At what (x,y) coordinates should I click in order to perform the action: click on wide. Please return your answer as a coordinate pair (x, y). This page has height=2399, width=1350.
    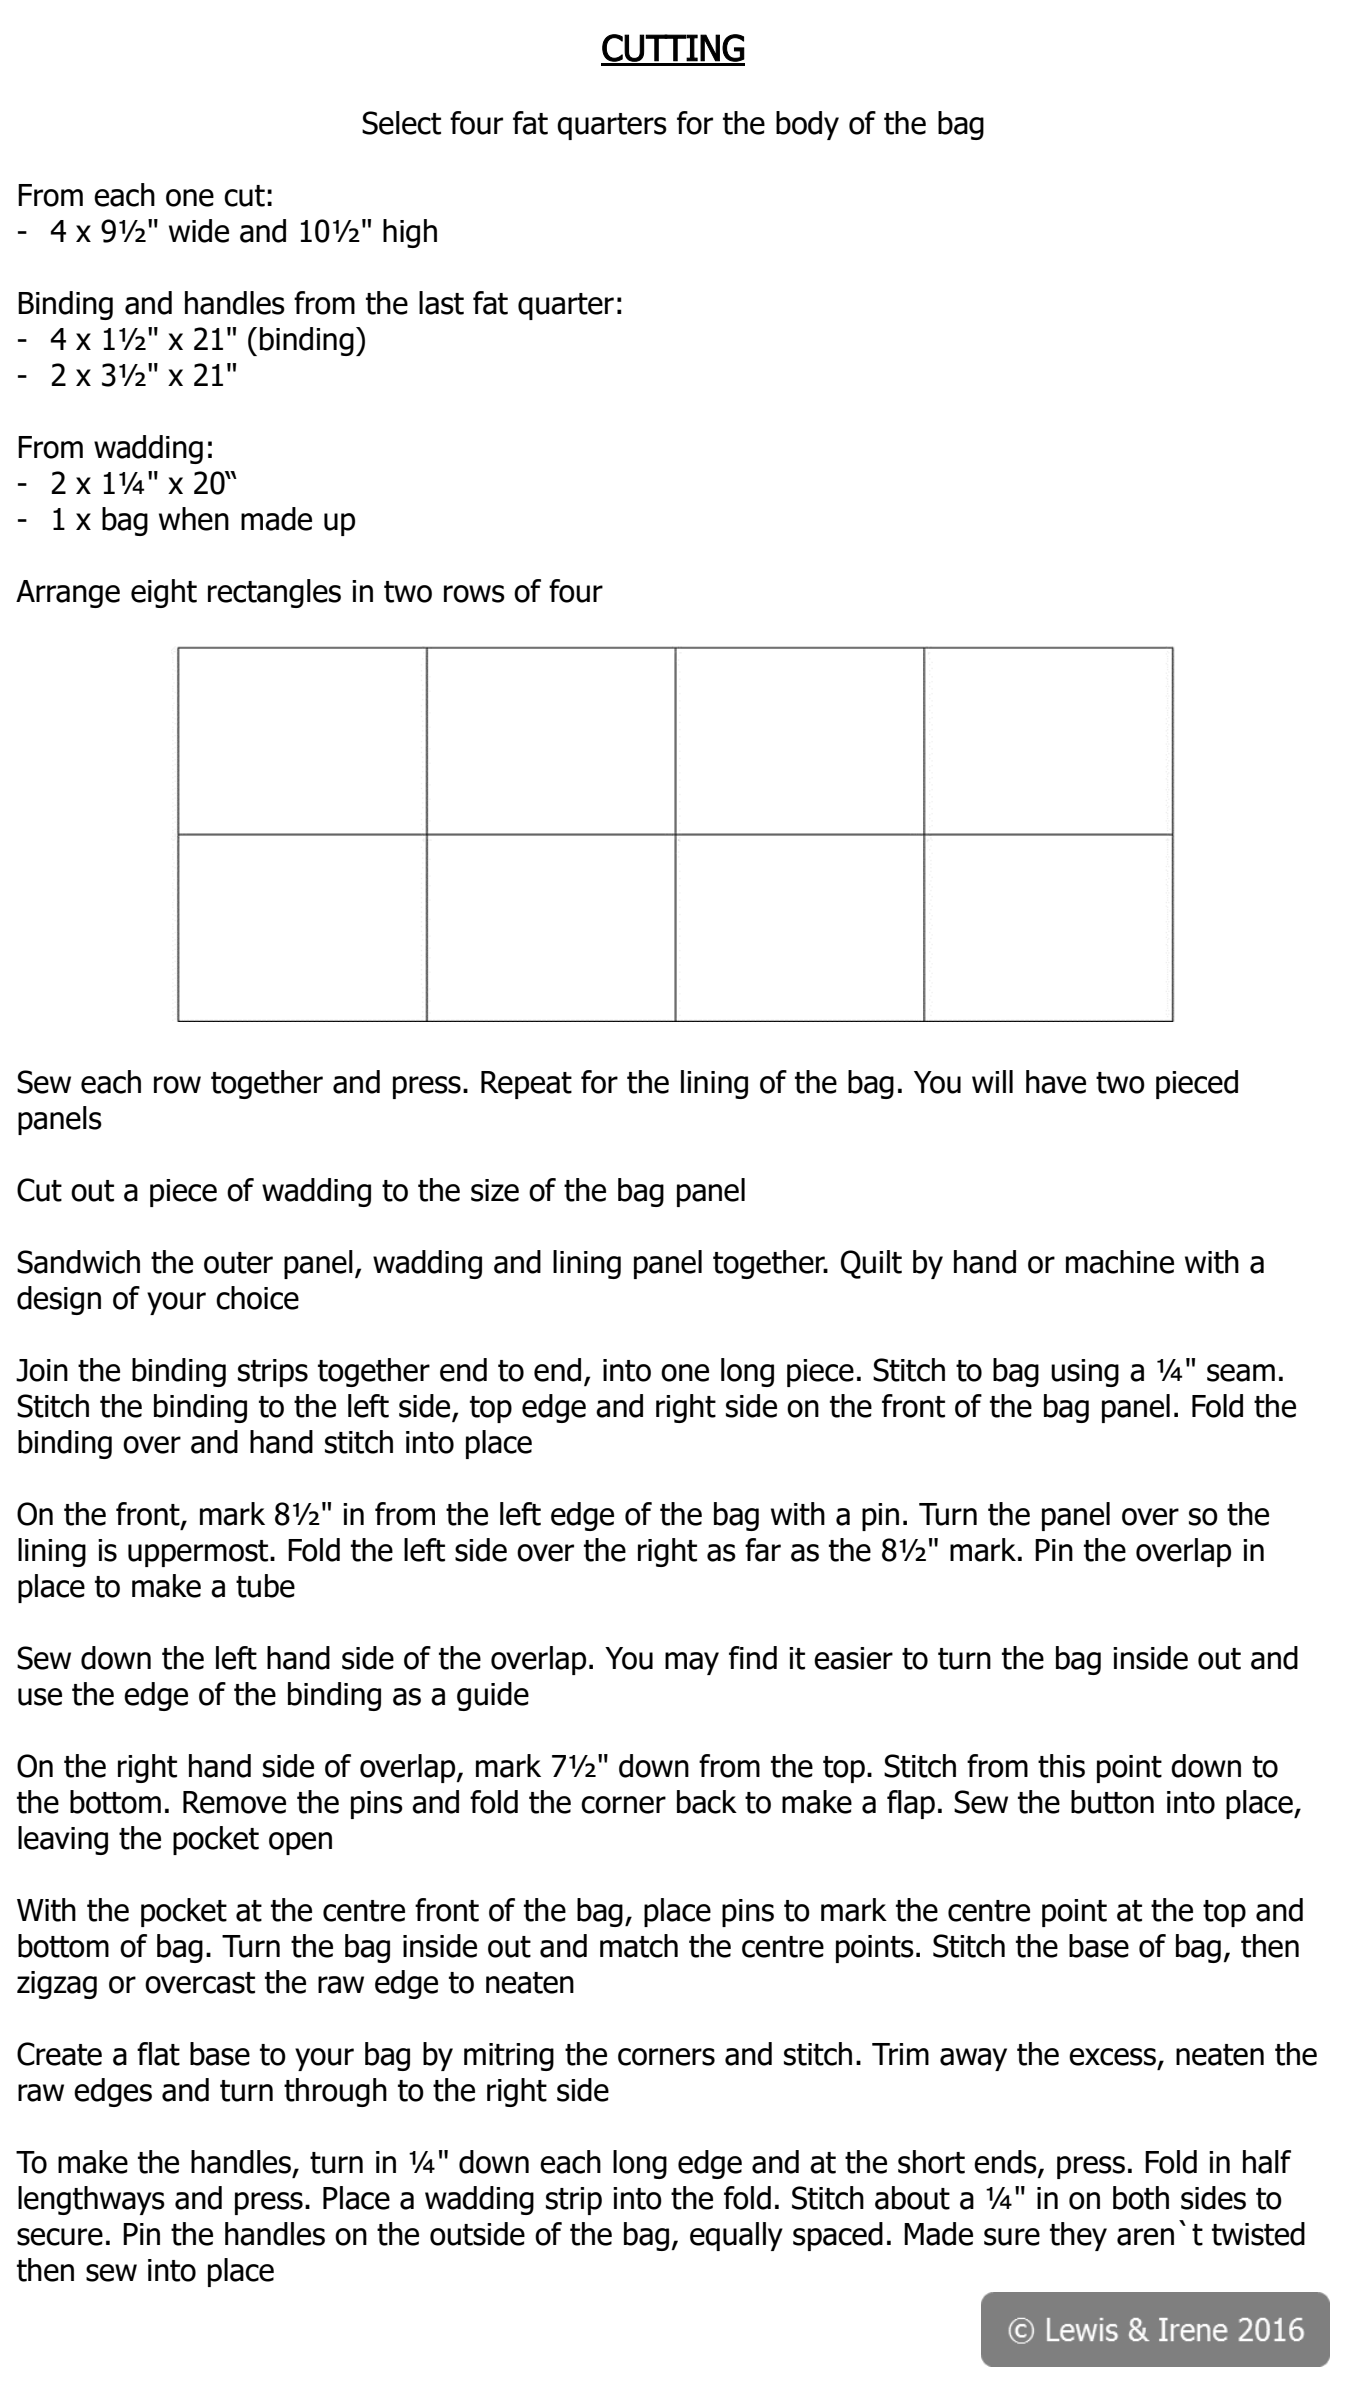
    Looking at the image, I should click on (199, 231).
